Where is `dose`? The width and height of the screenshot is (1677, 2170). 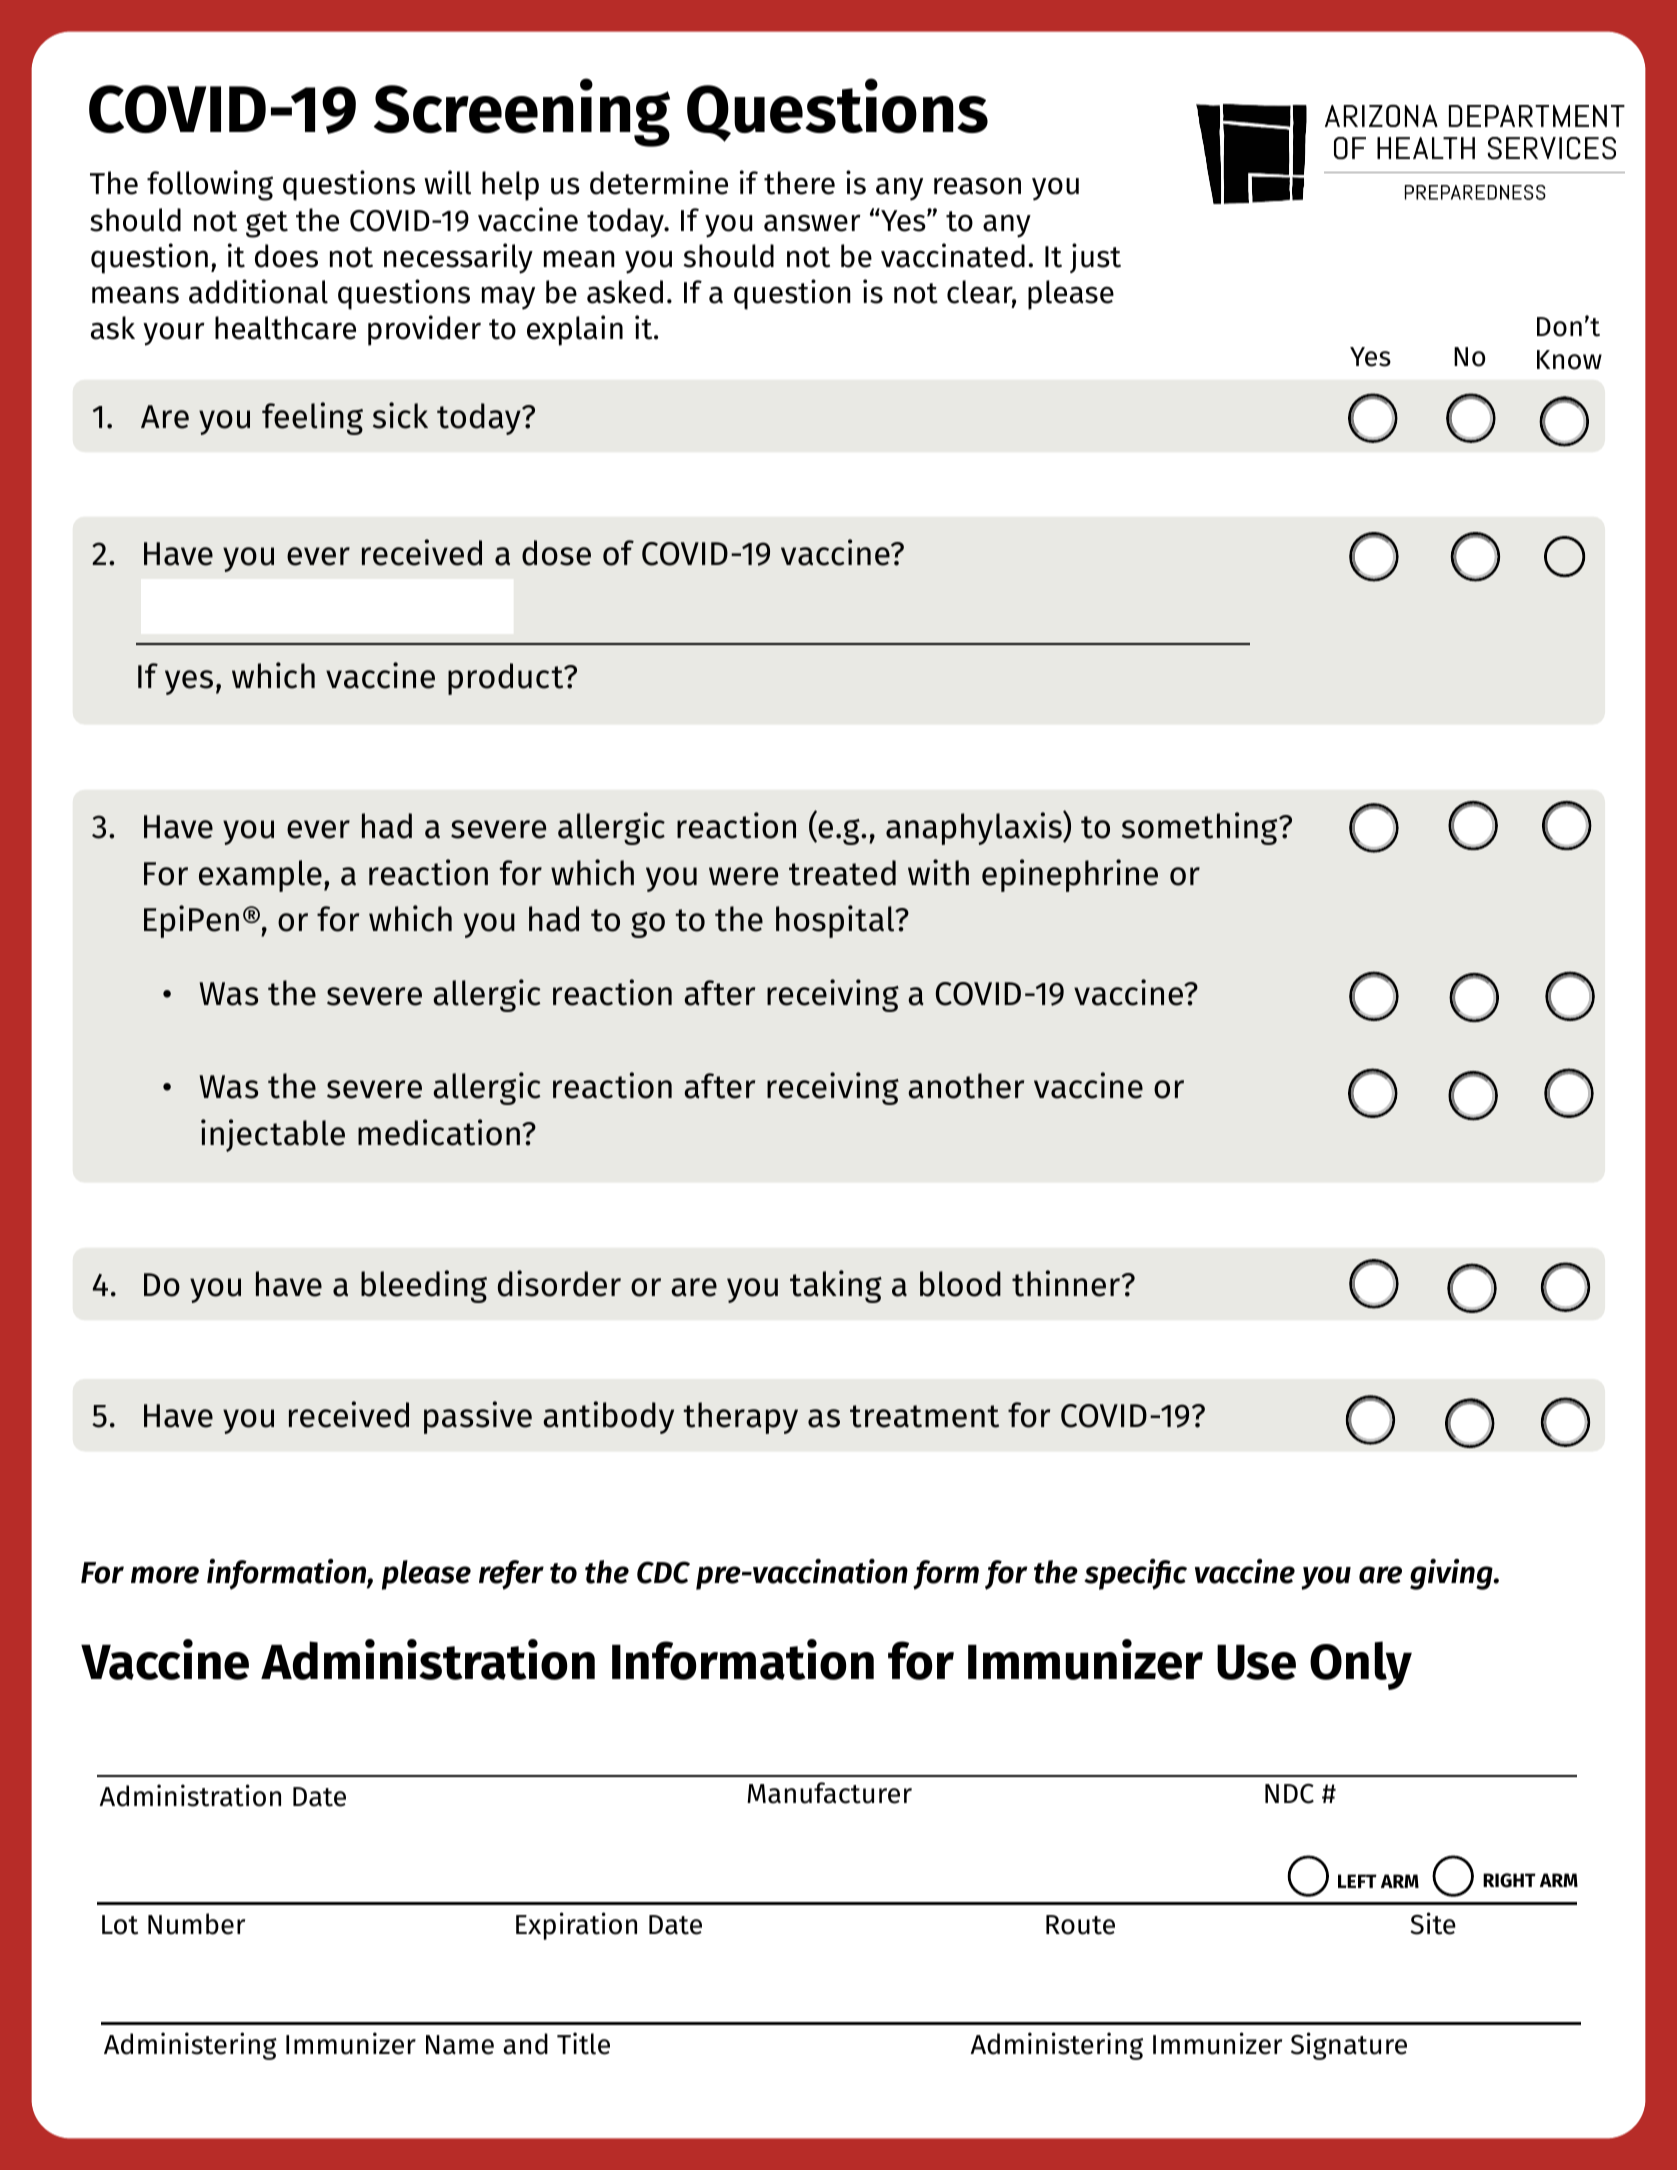 dose is located at coordinates (556, 553).
